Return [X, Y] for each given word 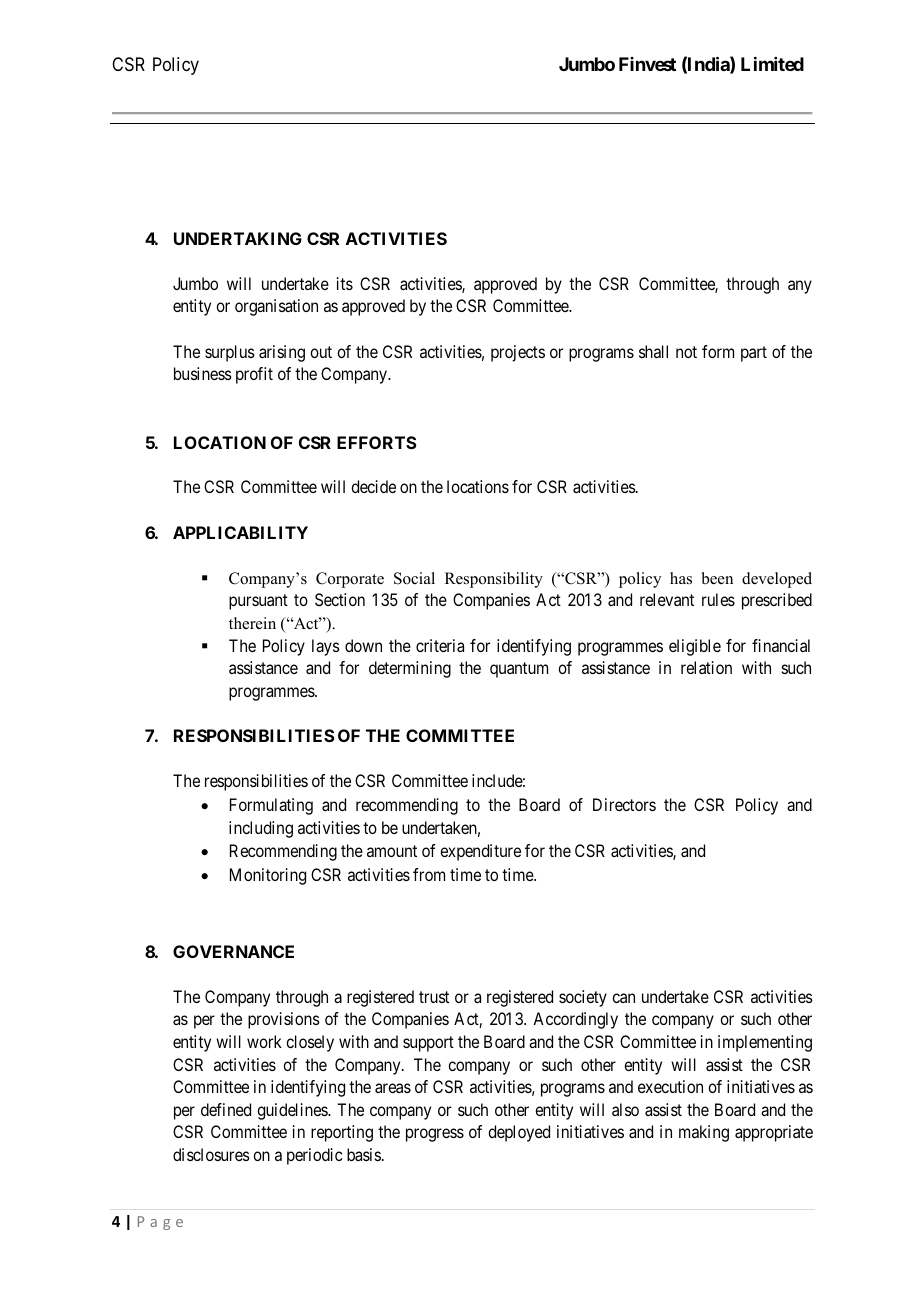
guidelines [293, 1111]
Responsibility [494, 580]
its [345, 283]
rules [718, 599]
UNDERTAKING [238, 238]
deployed [519, 1133]
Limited [772, 64]
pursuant [258, 602]
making [704, 1133]
